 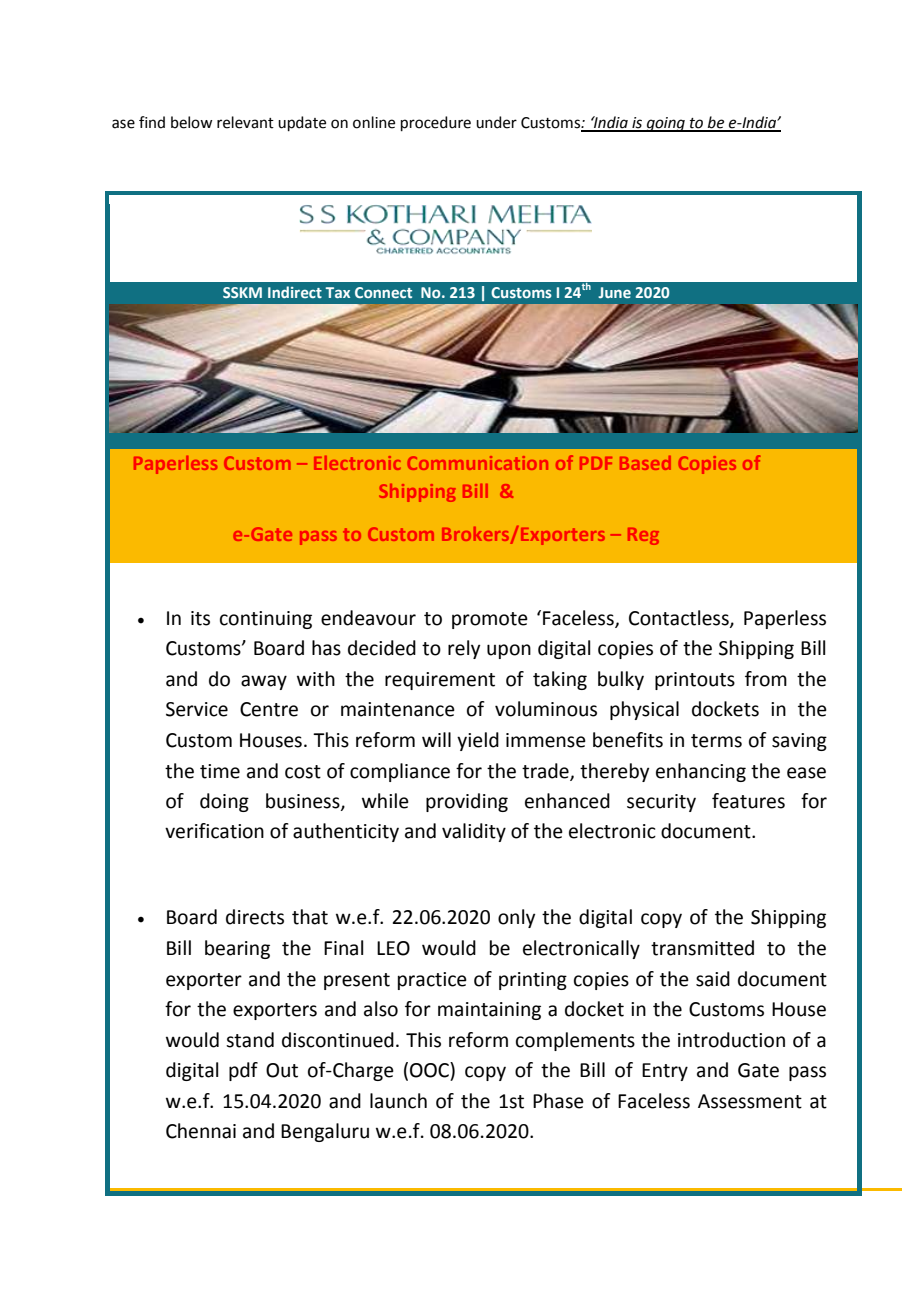 What do you see at coordinates (748, 801) in the image?
I see `features` at bounding box center [748, 801].
